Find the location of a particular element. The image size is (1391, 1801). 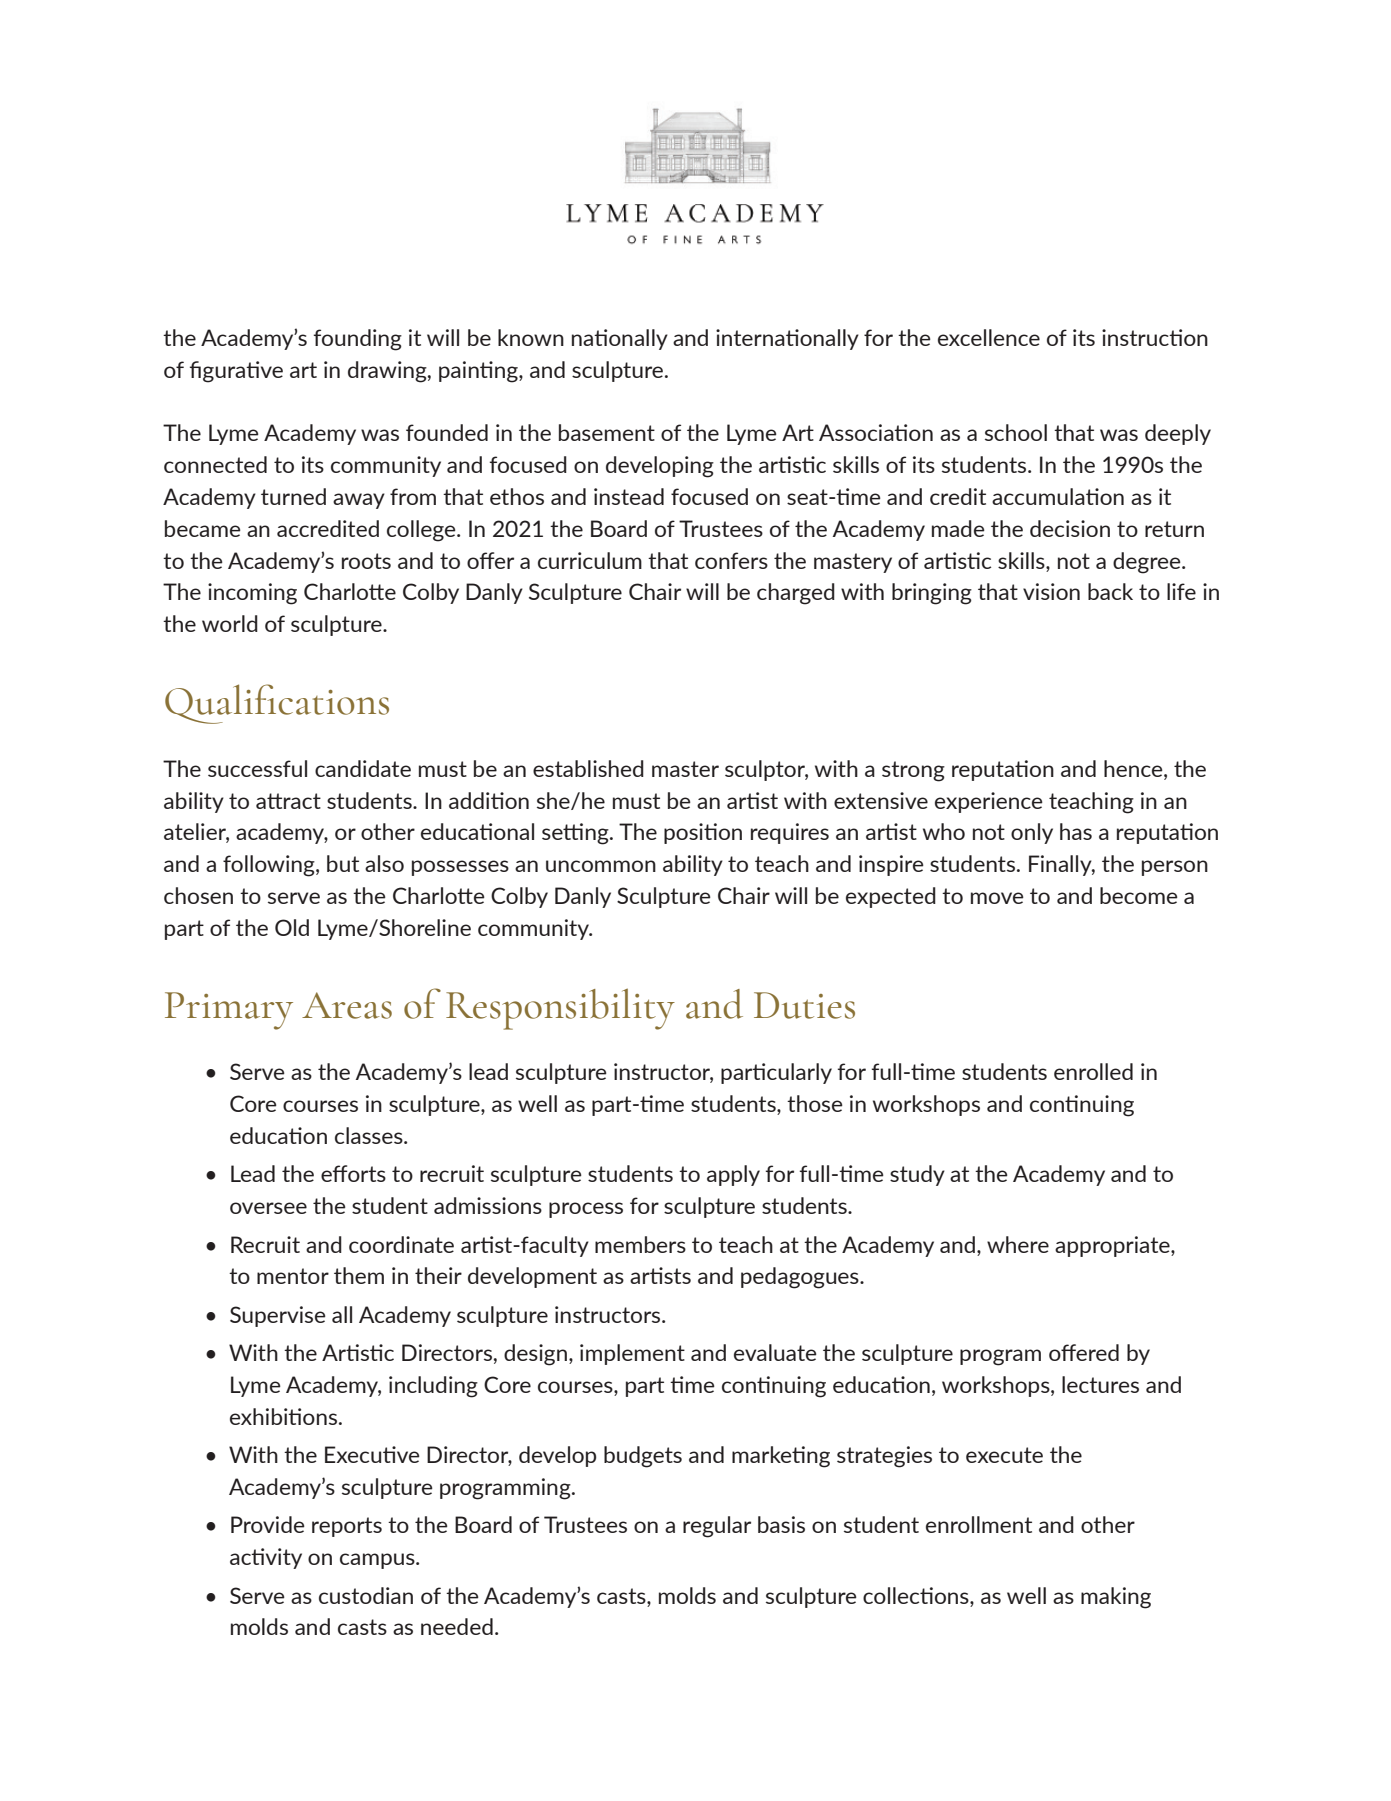

custodian is located at coordinates (366, 1595).
